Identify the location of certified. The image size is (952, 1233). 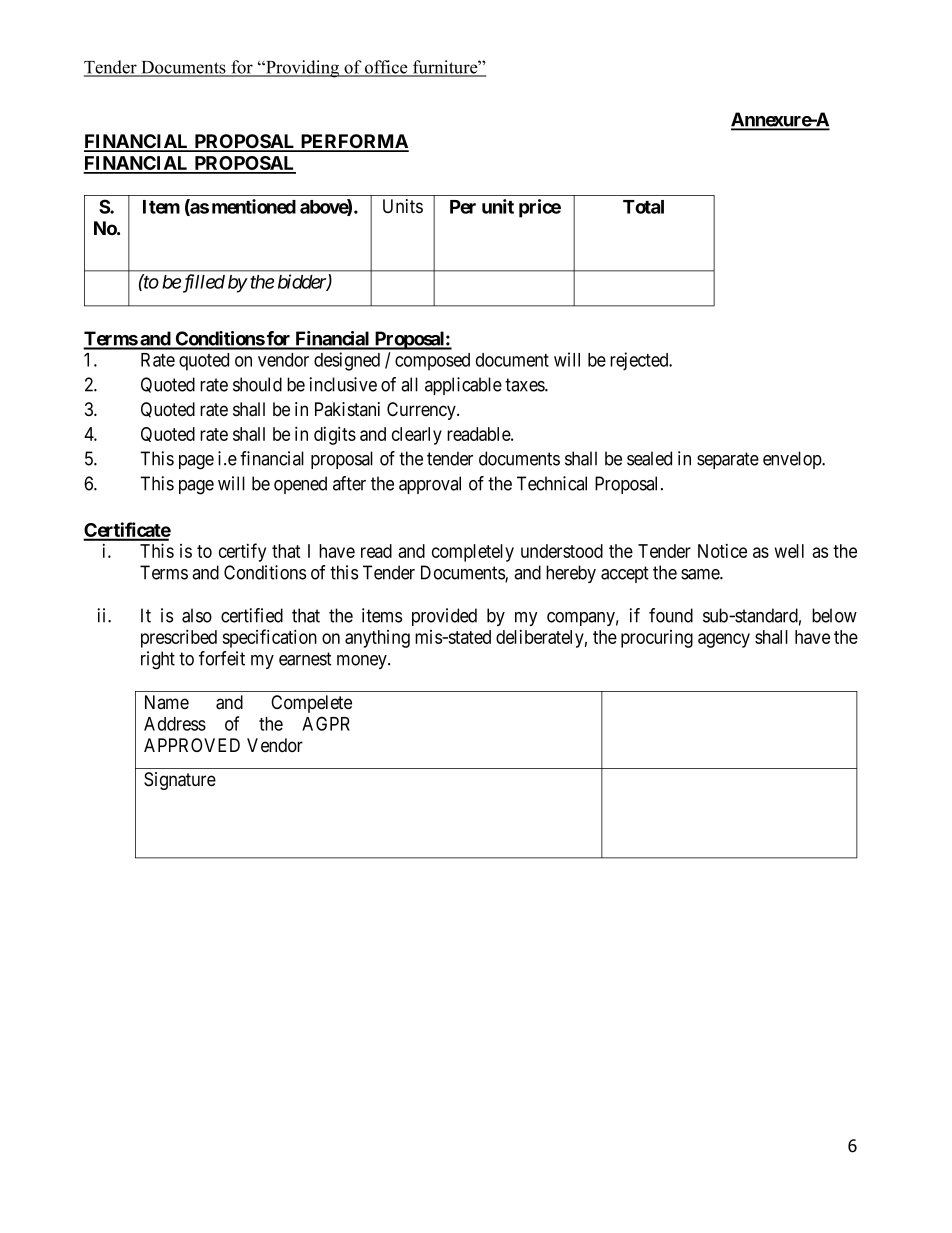
(252, 615).
